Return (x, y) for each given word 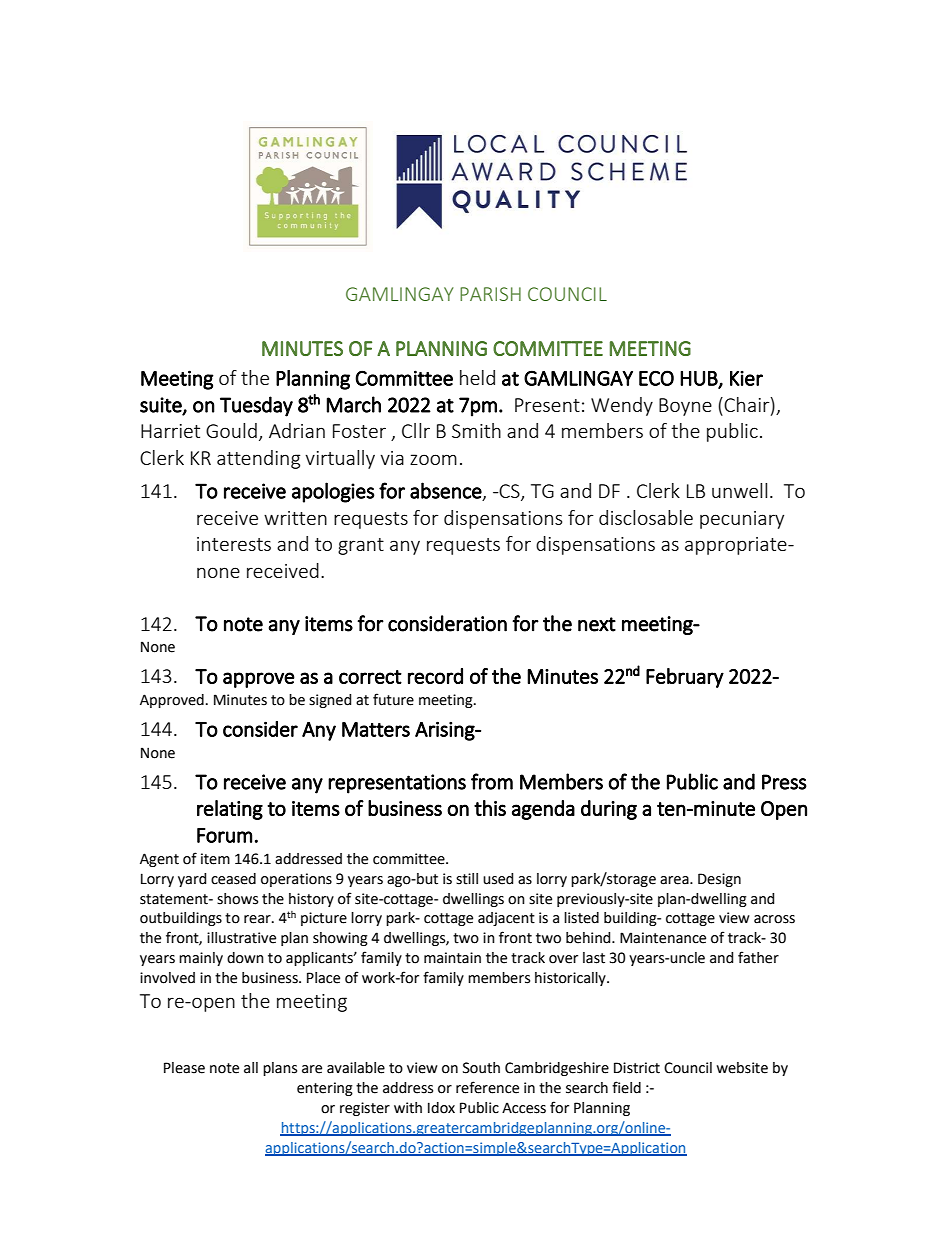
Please (184, 1068)
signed (330, 701)
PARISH (490, 294)
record (435, 676)
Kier (746, 378)
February (685, 678)
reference (487, 1087)
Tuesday (256, 406)
